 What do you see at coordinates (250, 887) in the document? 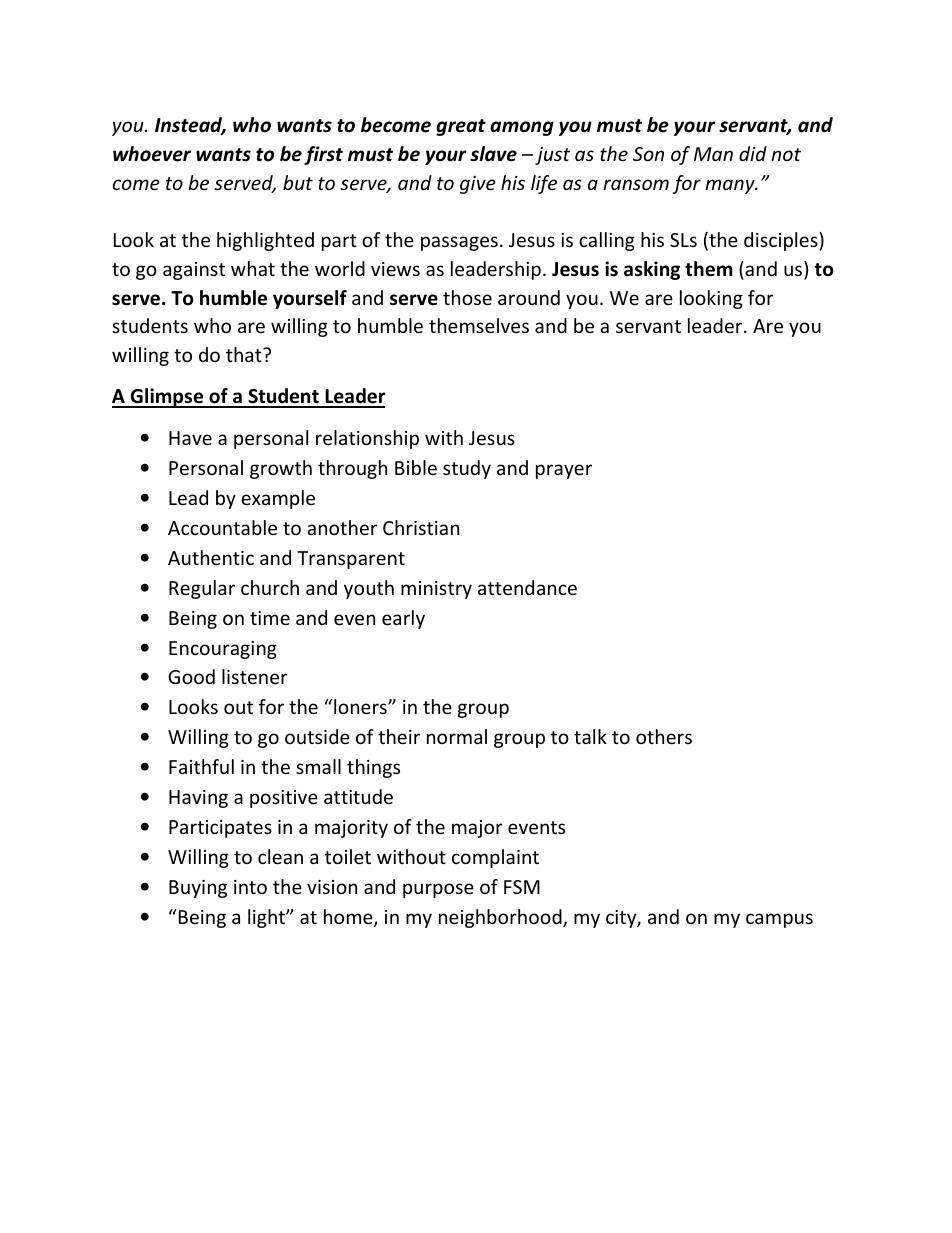
I see `into` at bounding box center [250, 887].
